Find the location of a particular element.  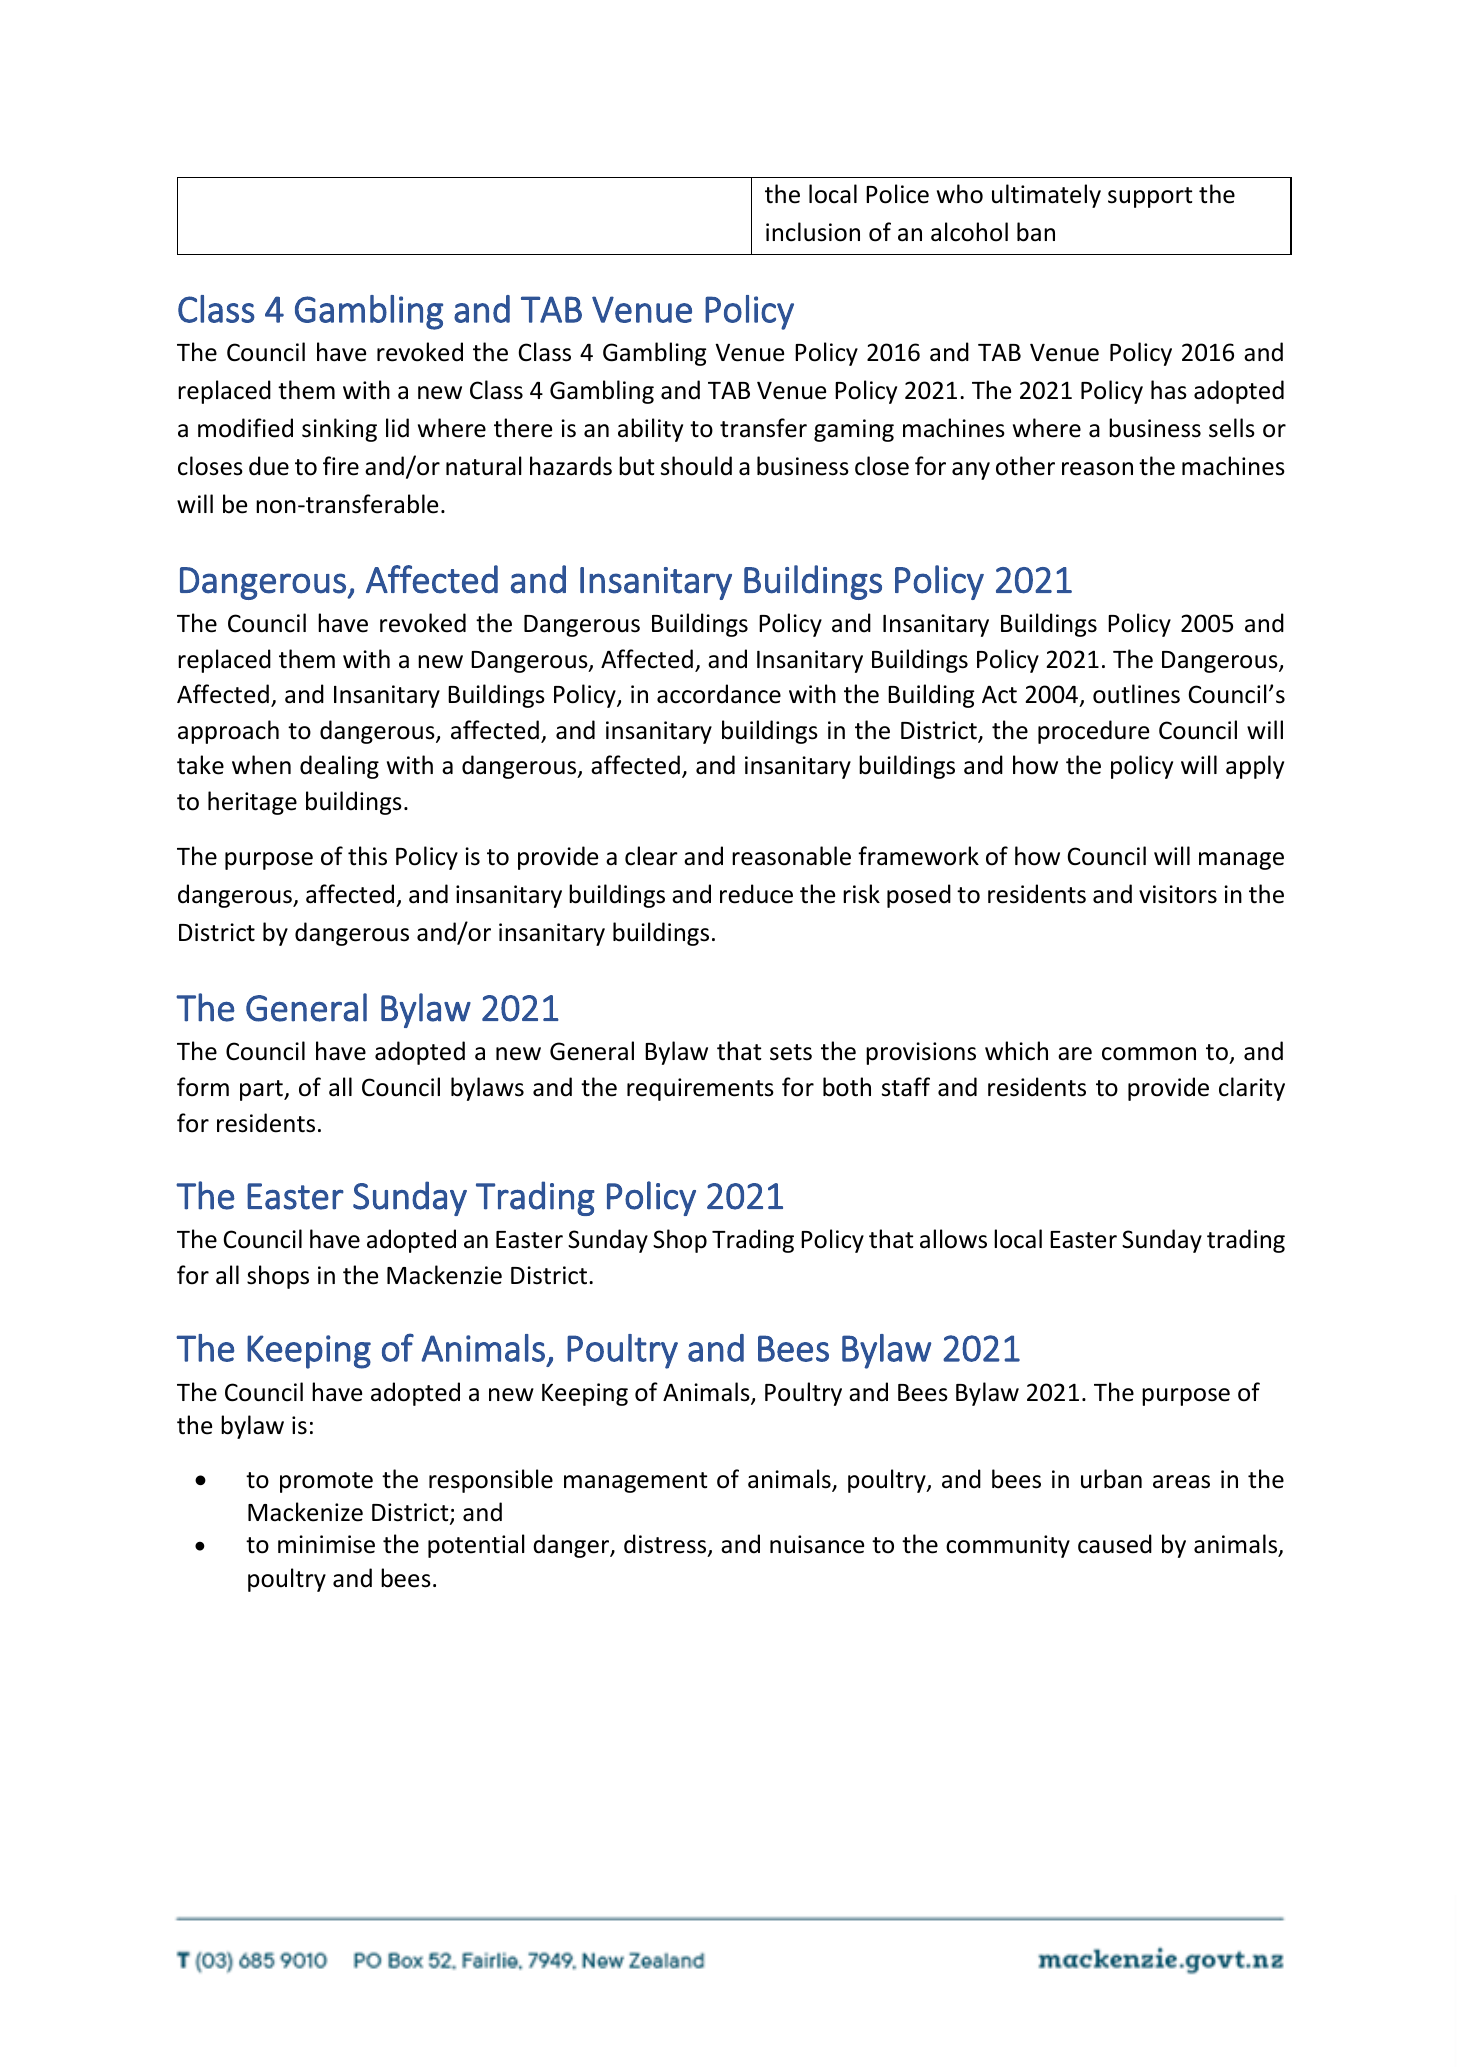

inclusion is located at coordinates (813, 232).
